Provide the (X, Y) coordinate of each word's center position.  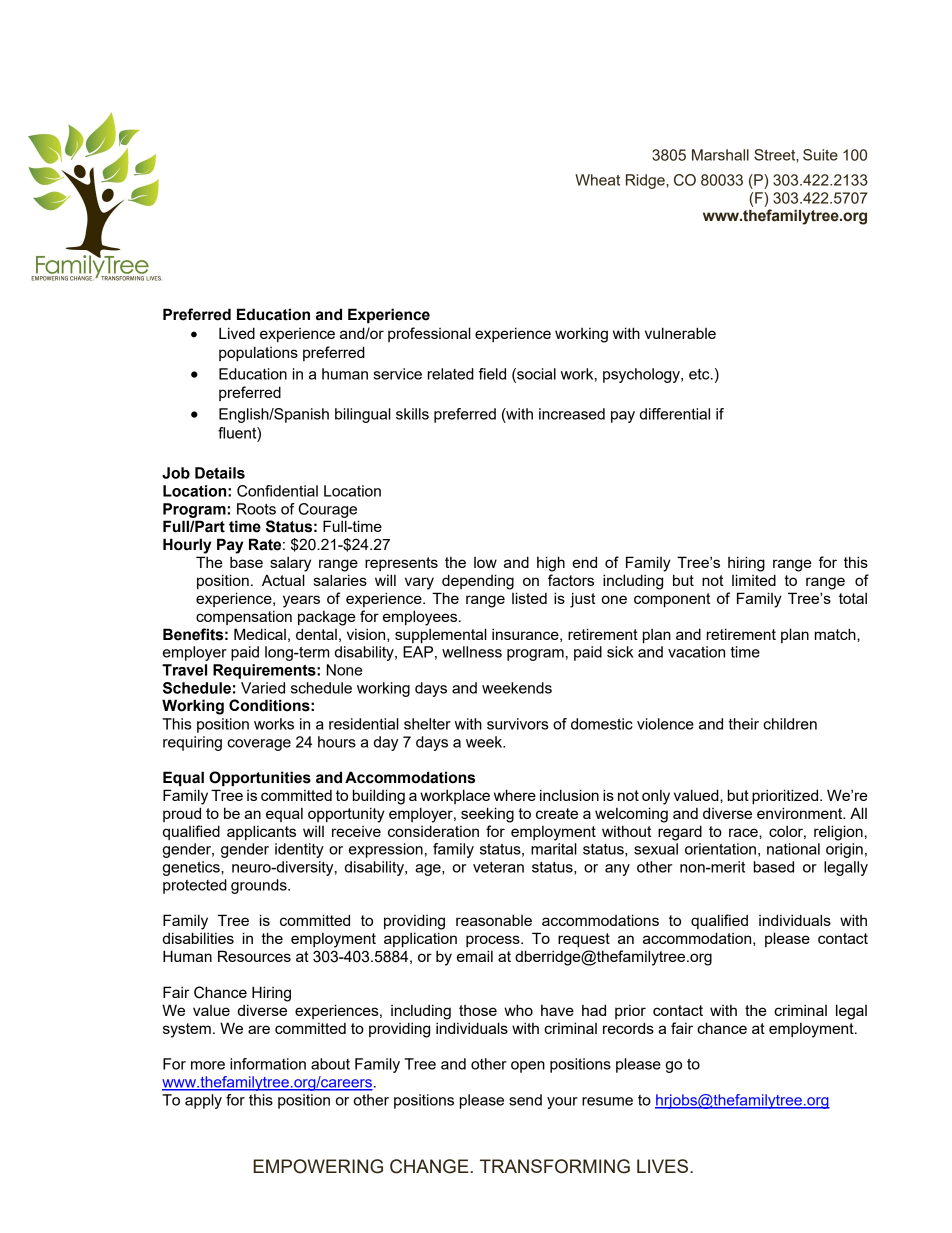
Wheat (597, 180)
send (525, 1100)
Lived (237, 333)
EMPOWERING (318, 1166)
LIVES (664, 1166)
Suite (820, 155)
